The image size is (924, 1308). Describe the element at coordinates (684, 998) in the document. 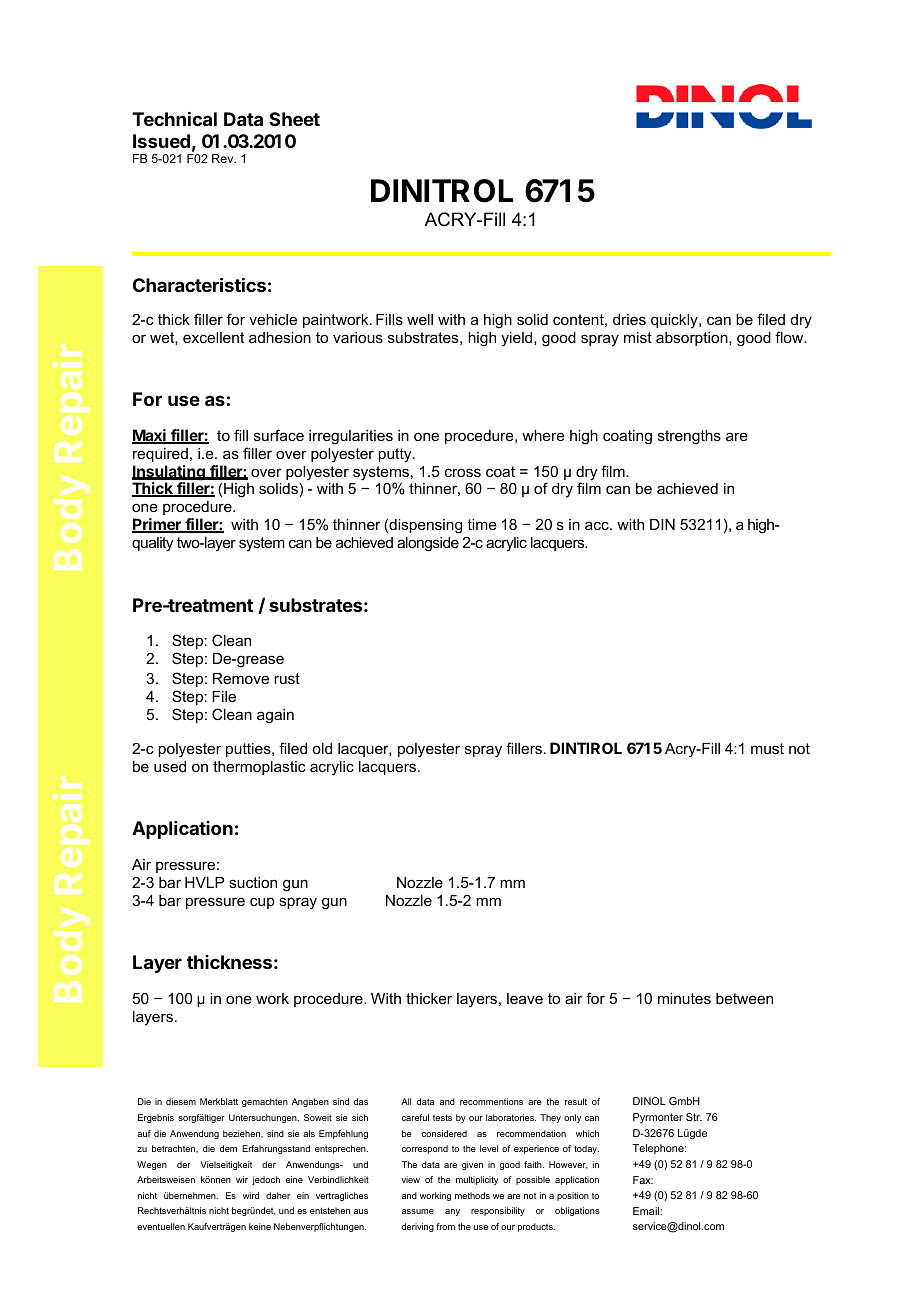

I see `minutes` at that location.
